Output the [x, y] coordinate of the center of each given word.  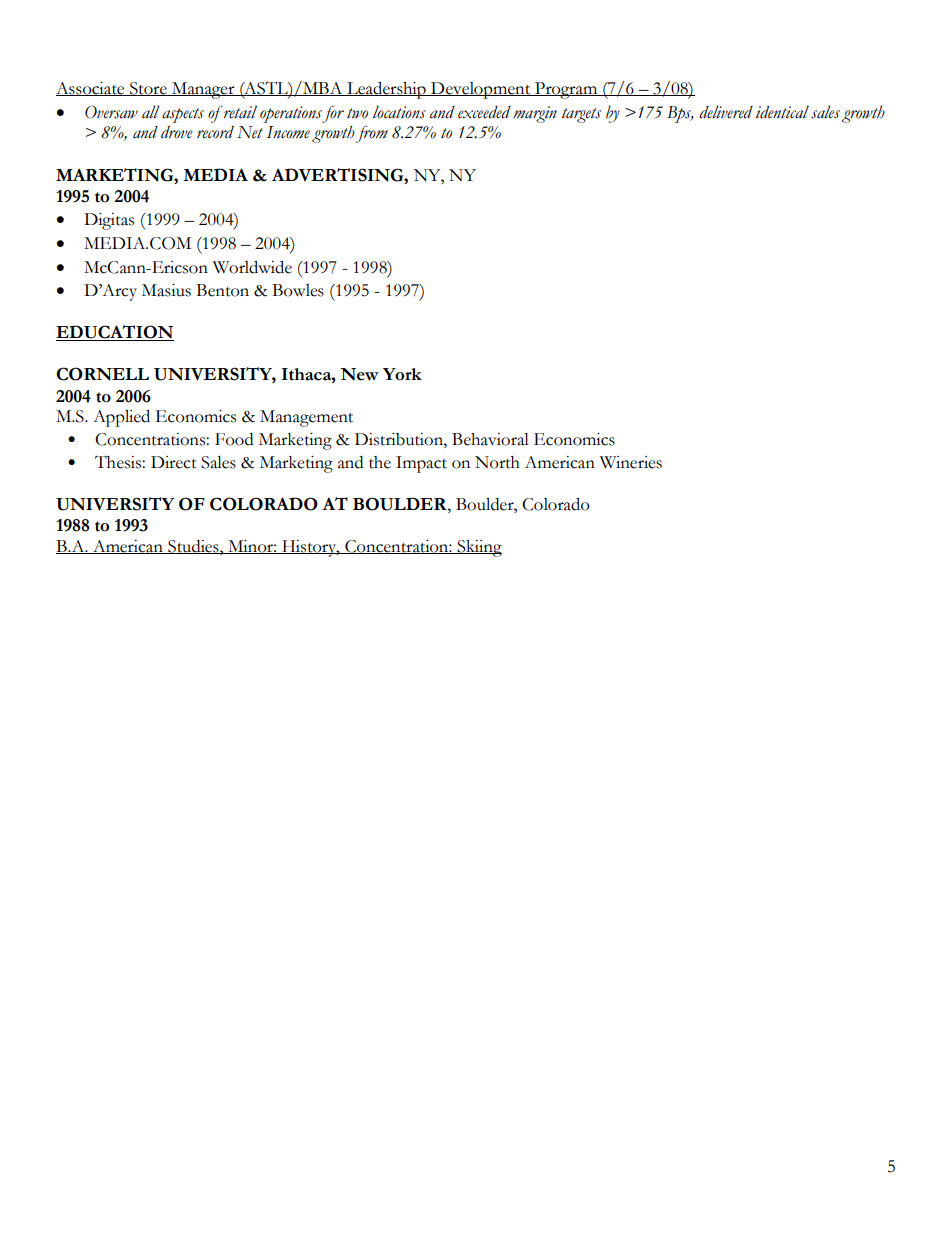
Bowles [298, 290]
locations [399, 112]
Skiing [478, 548]
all [151, 112]
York [402, 374]
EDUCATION [115, 333]
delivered [726, 112]
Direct [174, 462]
